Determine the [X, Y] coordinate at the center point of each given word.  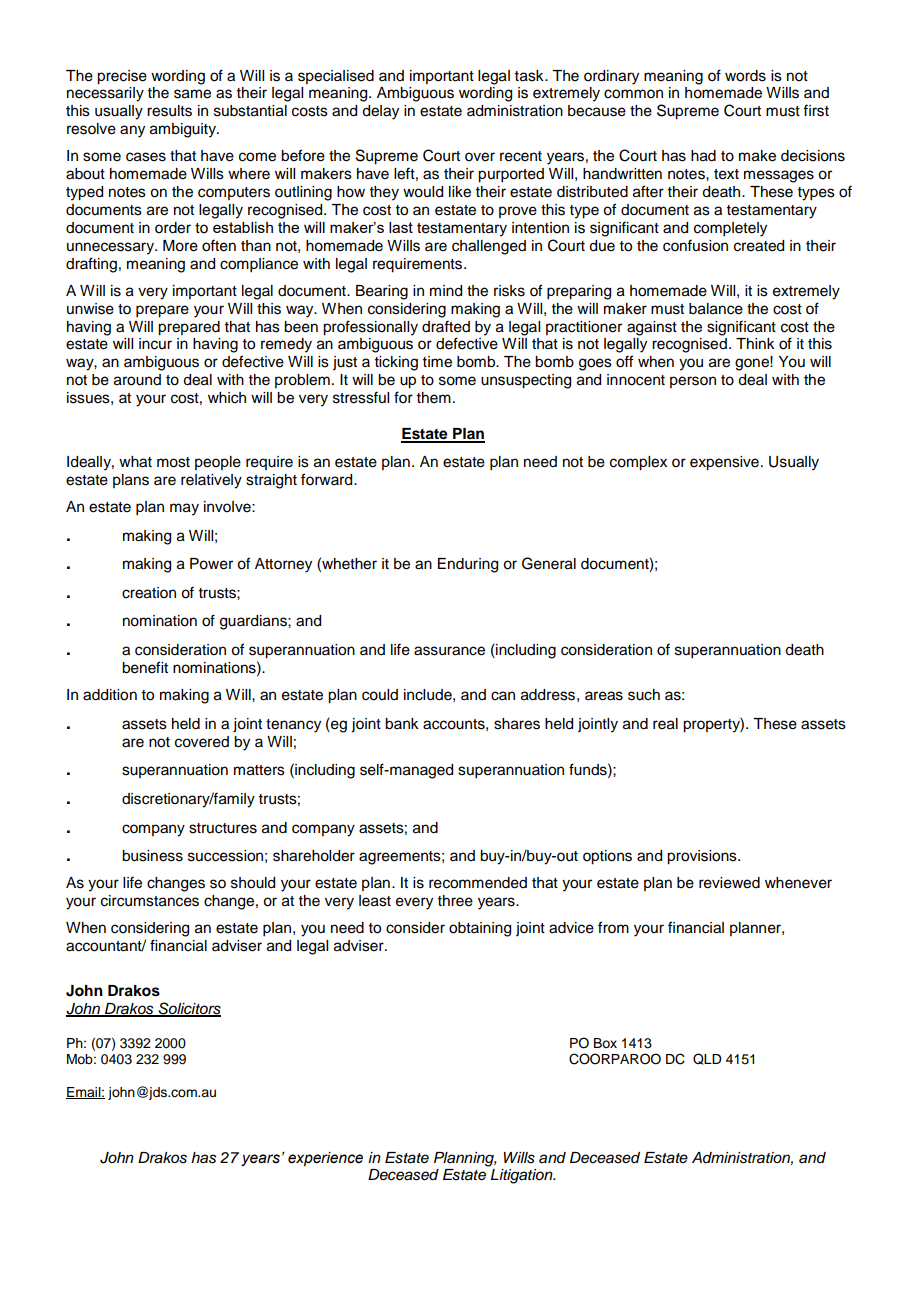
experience [325, 1159]
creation [149, 593]
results [169, 111]
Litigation [523, 1176]
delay [380, 112]
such [644, 695]
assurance [449, 651]
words [745, 76]
